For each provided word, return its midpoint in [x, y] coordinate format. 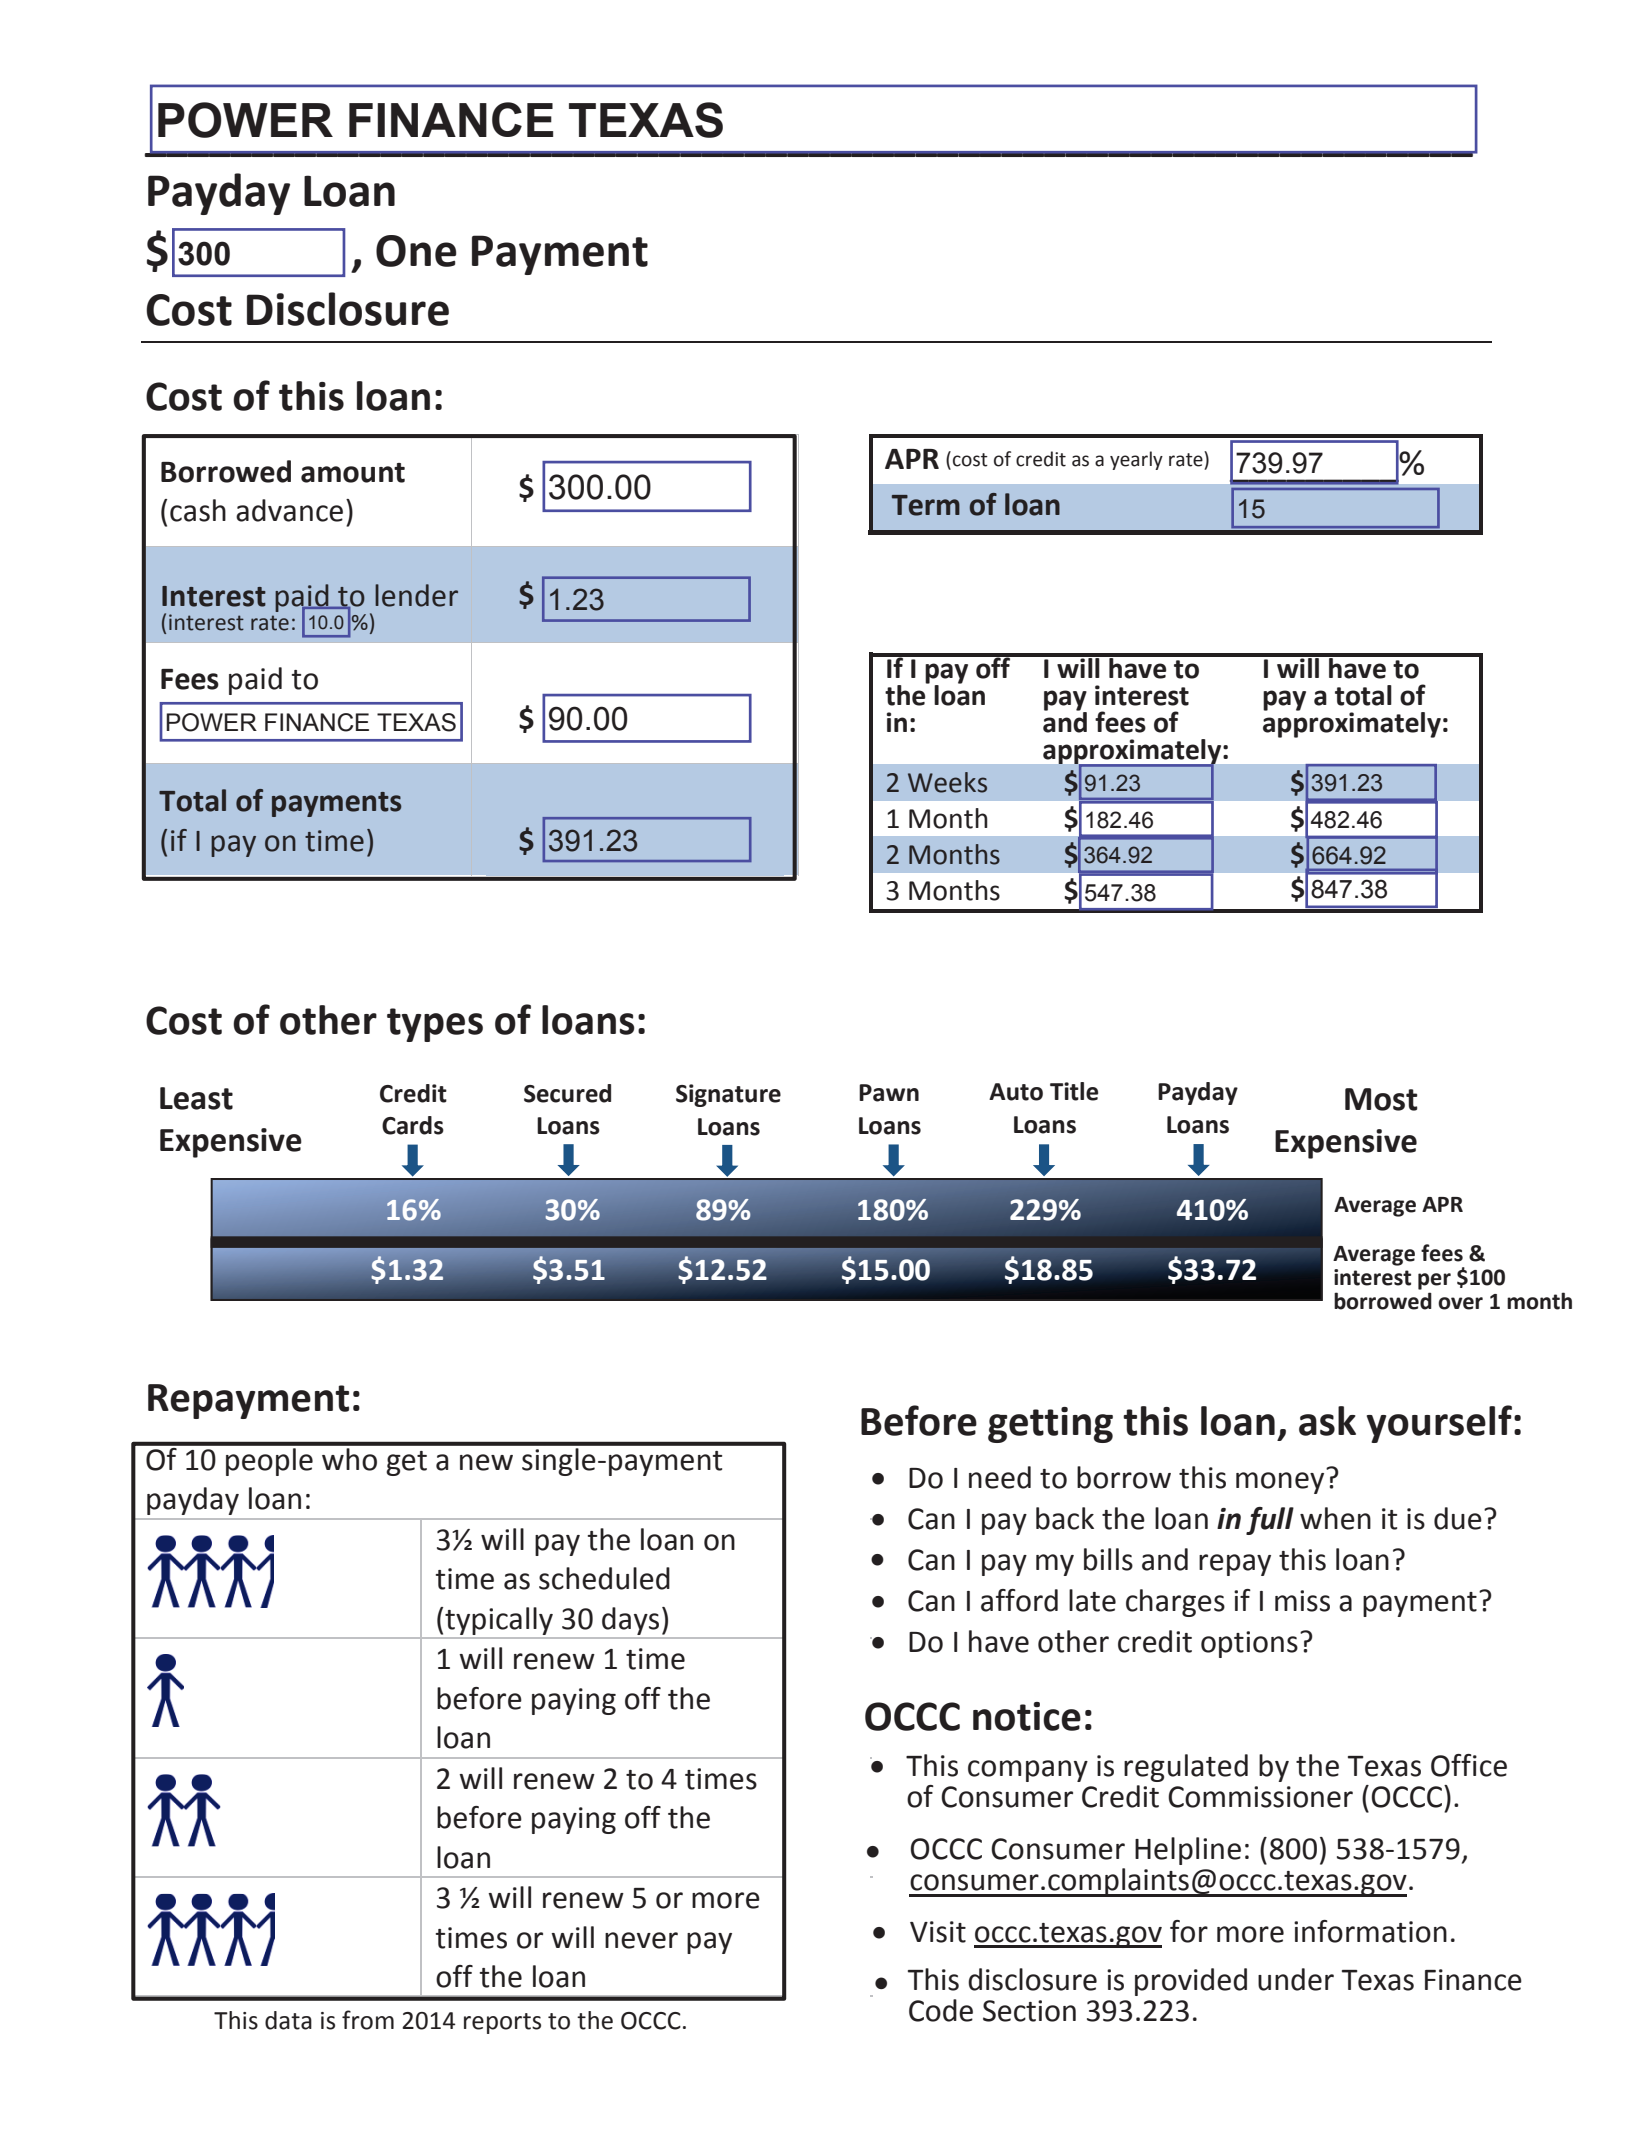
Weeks [947, 782]
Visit [938, 1932]
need [1000, 1477]
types [435, 1025]
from [368, 2020]
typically [499, 1621]
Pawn [889, 1093]
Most [1381, 1099]
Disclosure [348, 309]
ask [1327, 1421]
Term [926, 505]
